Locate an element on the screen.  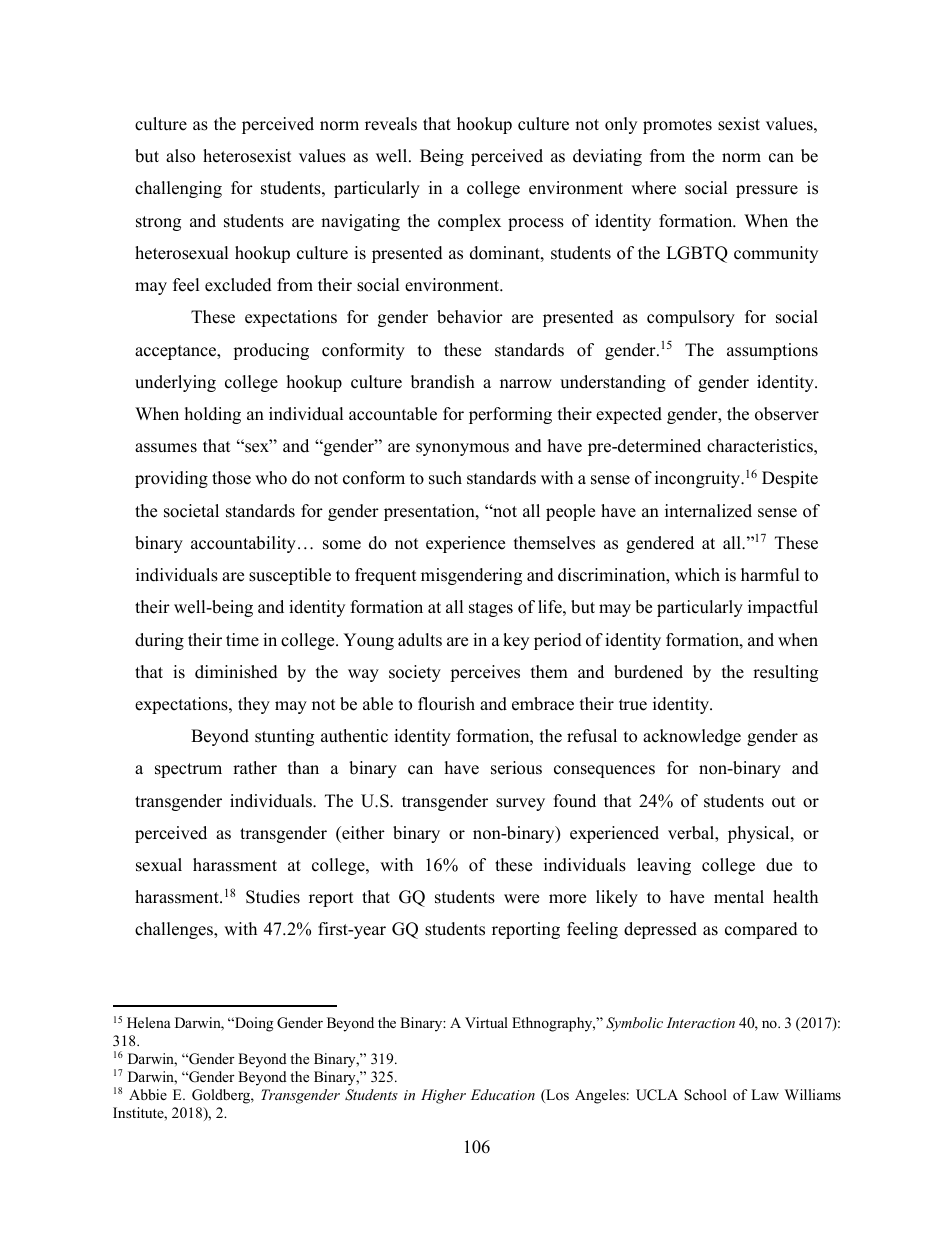
also is located at coordinates (180, 156).
